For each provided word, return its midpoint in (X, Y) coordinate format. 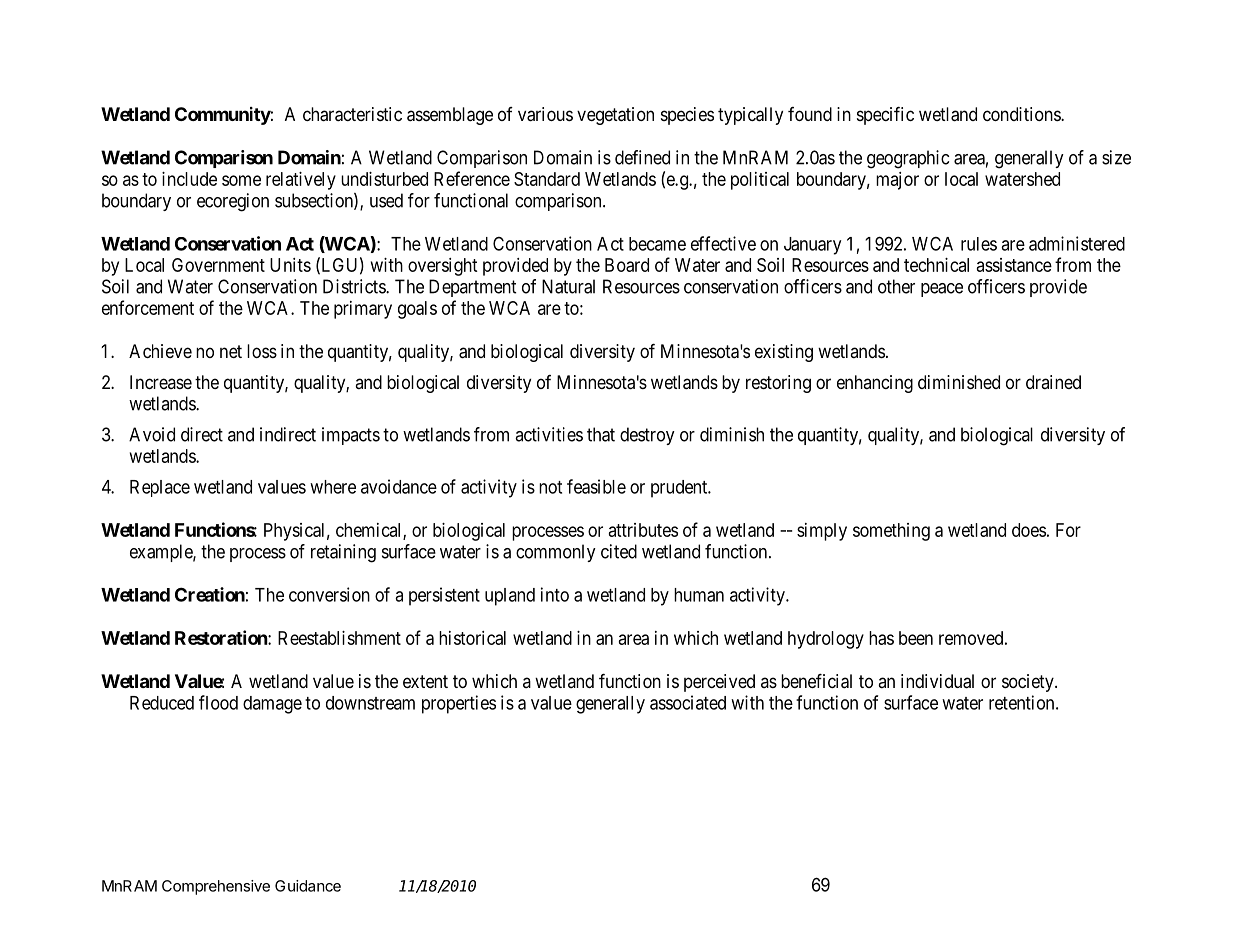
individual (937, 681)
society (1029, 683)
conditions (1022, 114)
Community (223, 116)
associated (688, 702)
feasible (596, 486)
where (333, 487)
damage (272, 705)
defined (642, 157)
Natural (568, 286)
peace (942, 290)
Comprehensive (216, 887)
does (1029, 530)
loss (262, 351)
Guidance (308, 886)
